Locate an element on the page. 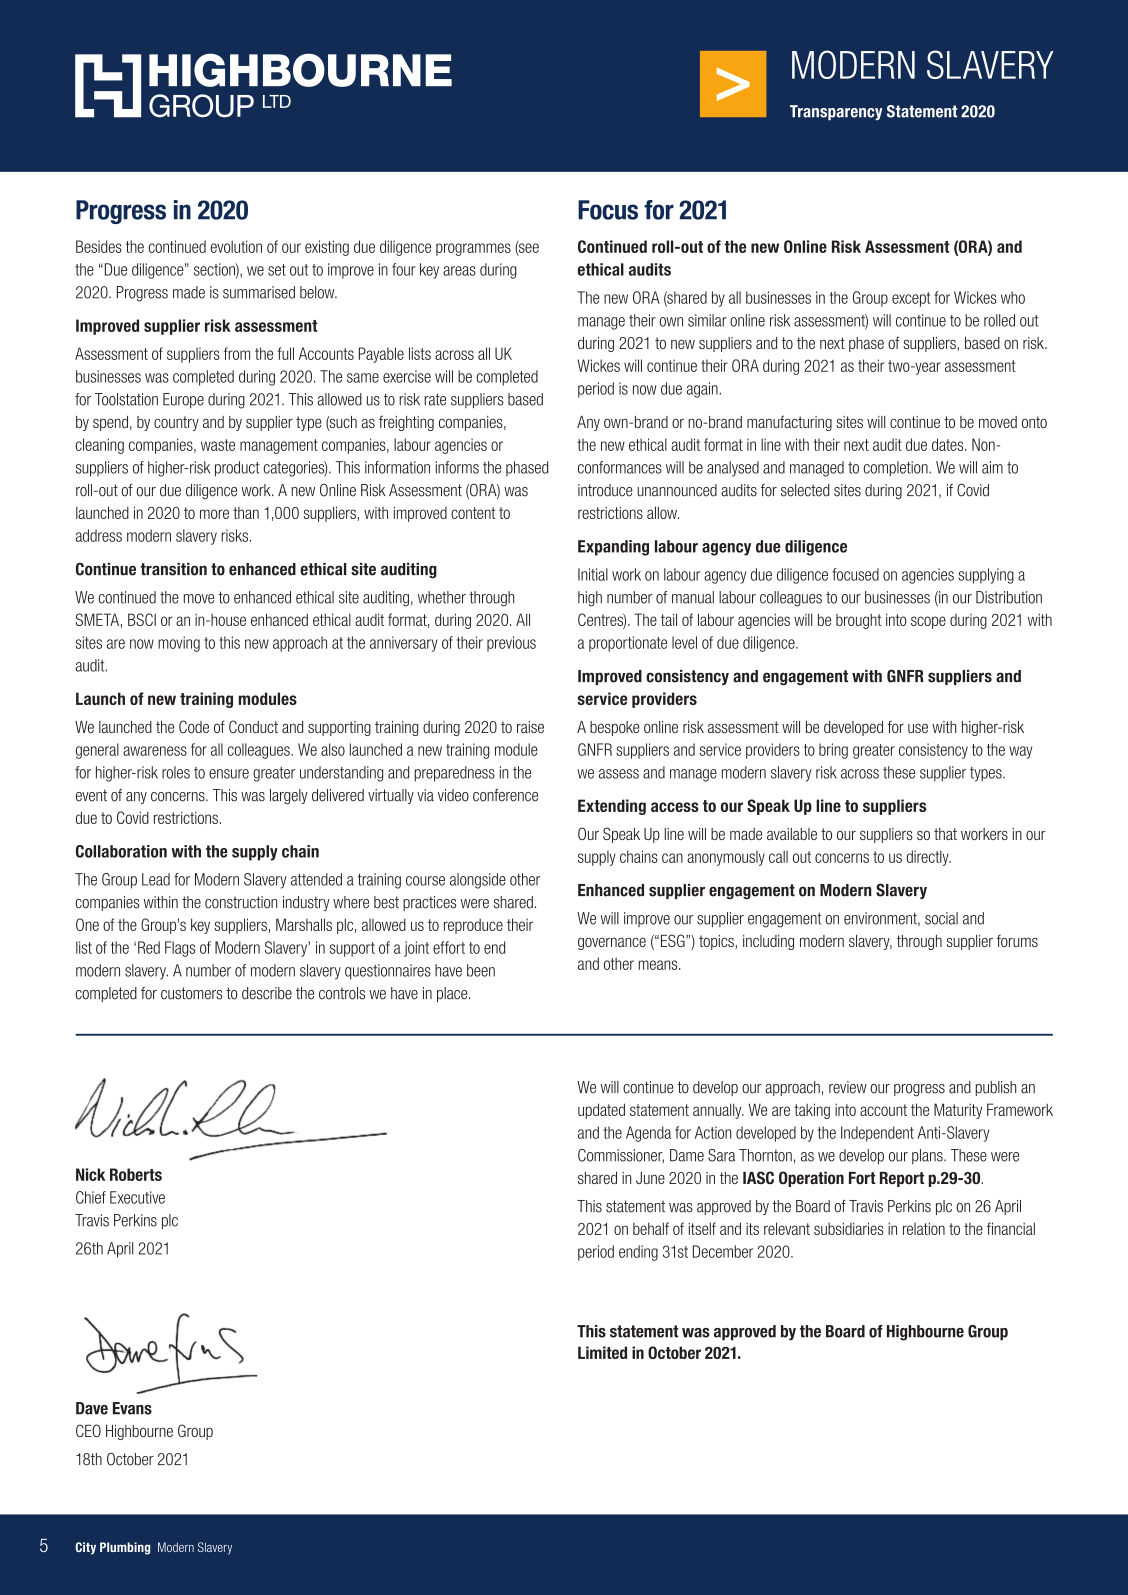  relation is located at coordinates (924, 1228).
